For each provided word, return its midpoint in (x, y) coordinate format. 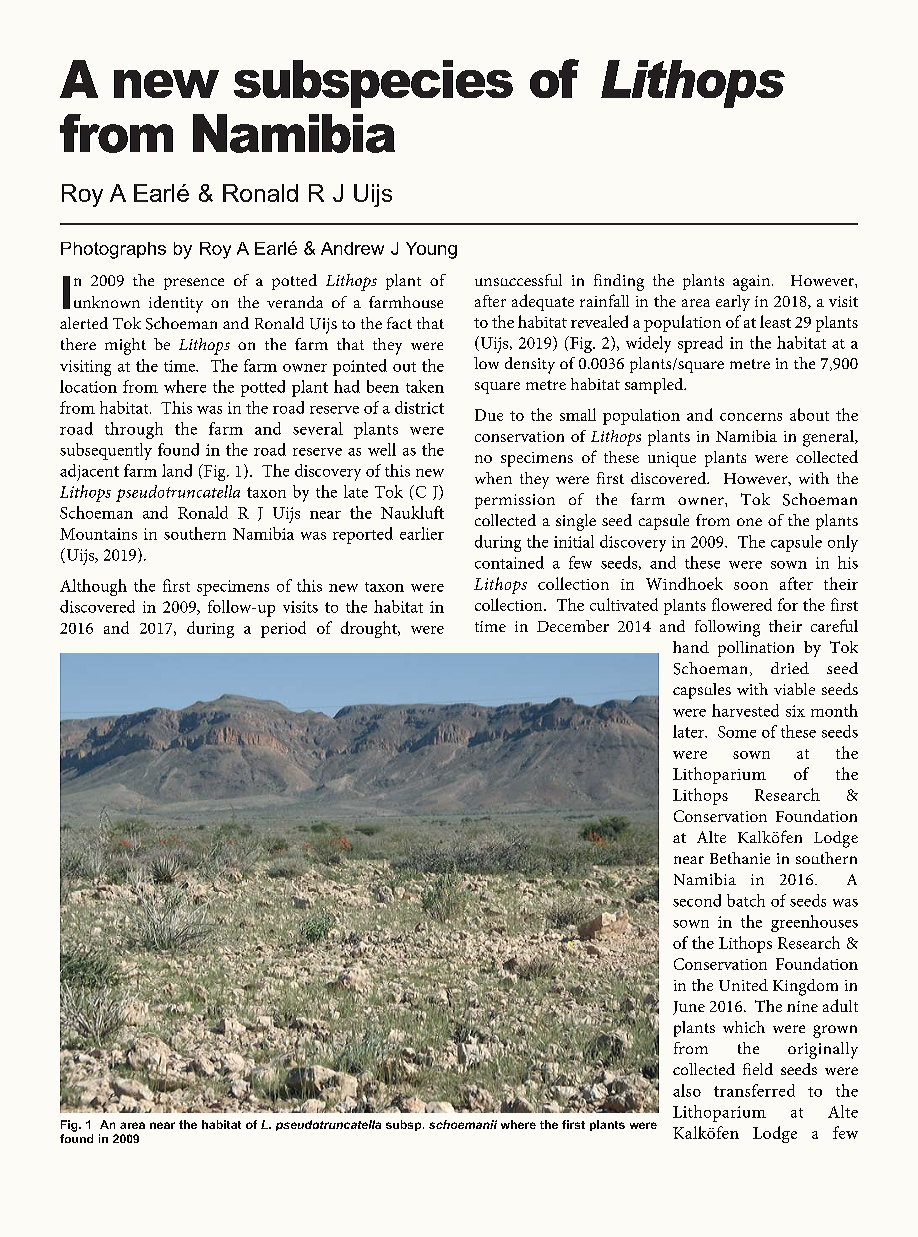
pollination (756, 649)
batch (746, 900)
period (283, 629)
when (493, 478)
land (177, 470)
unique (672, 459)
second (697, 900)
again (753, 283)
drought (370, 629)
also (687, 1090)
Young (431, 250)
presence (194, 284)
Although (93, 587)
